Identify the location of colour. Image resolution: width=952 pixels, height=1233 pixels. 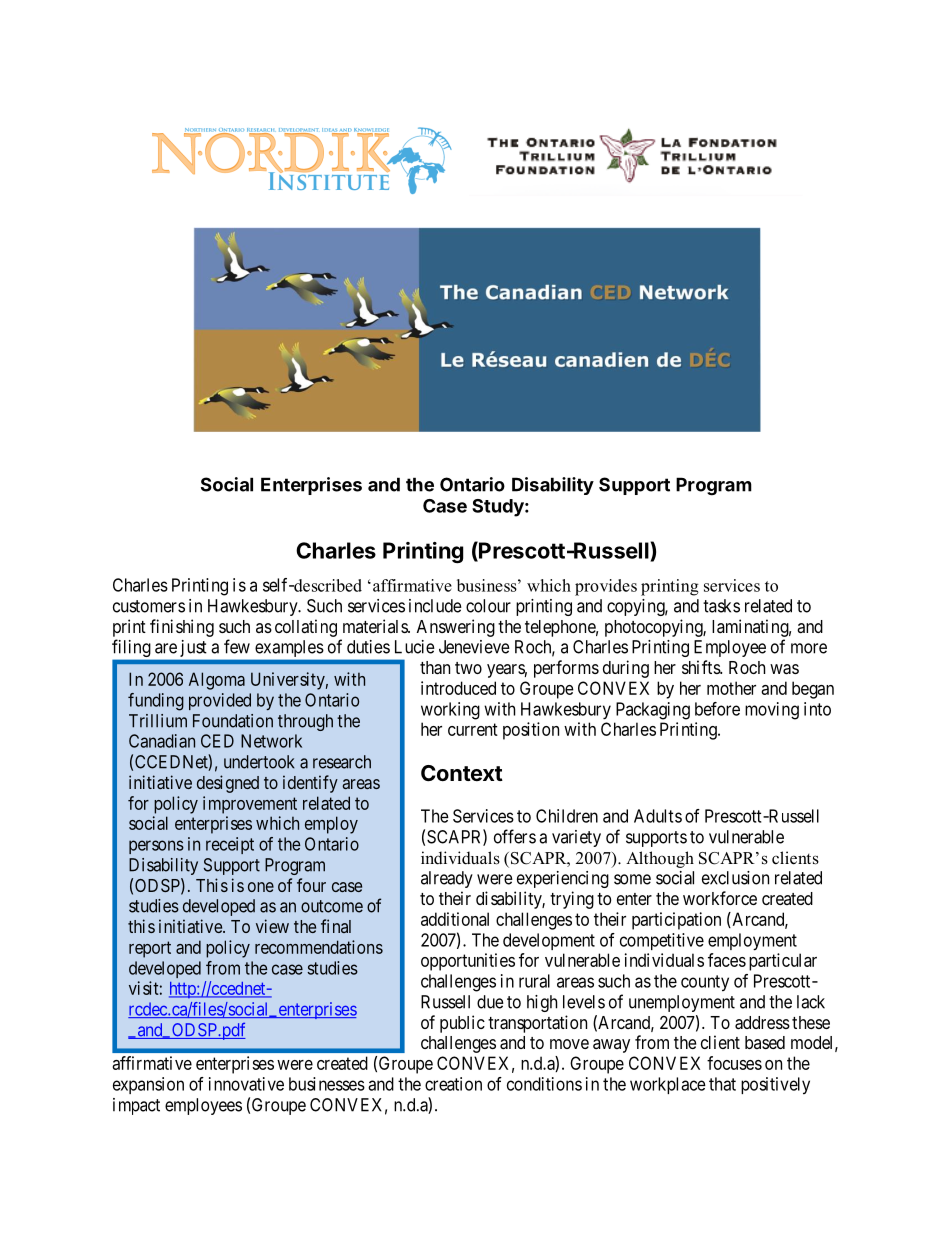
(488, 606).
